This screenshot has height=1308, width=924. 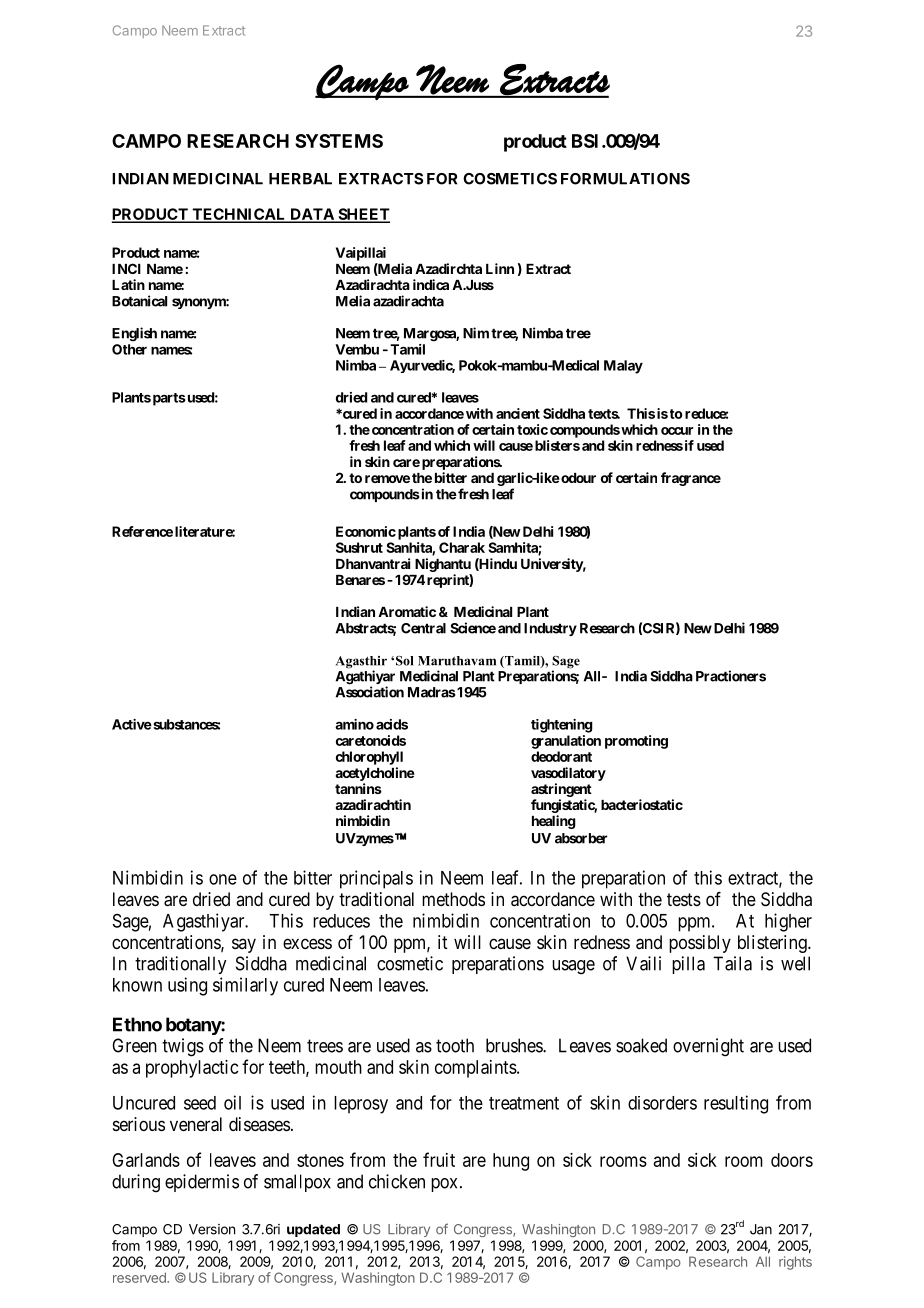 I want to click on Version, so click(x=212, y=1229).
